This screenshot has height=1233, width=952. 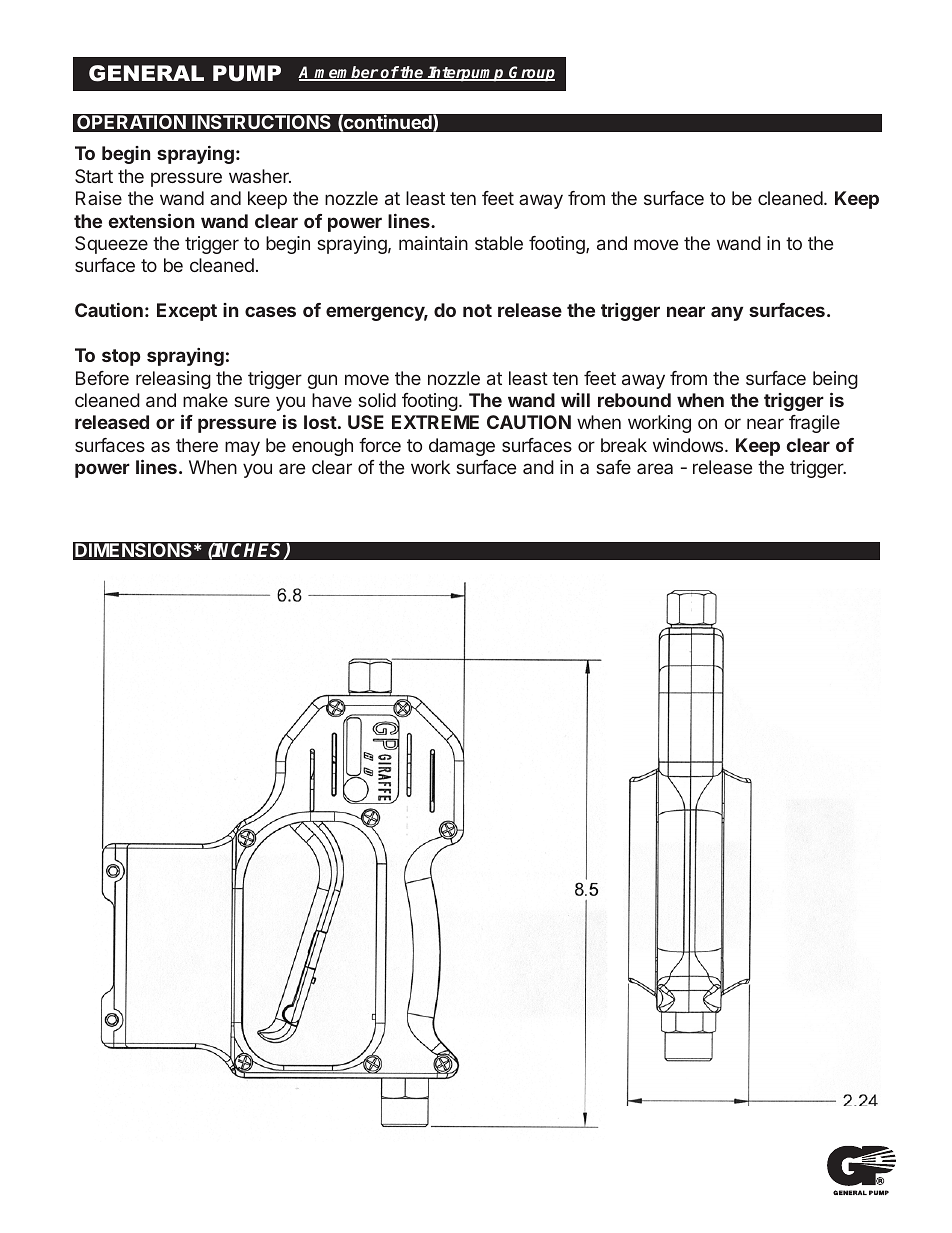 What do you see at coordinates (197, 445) in the screenshot?
I see `there` at bounding box center [197, 445].
